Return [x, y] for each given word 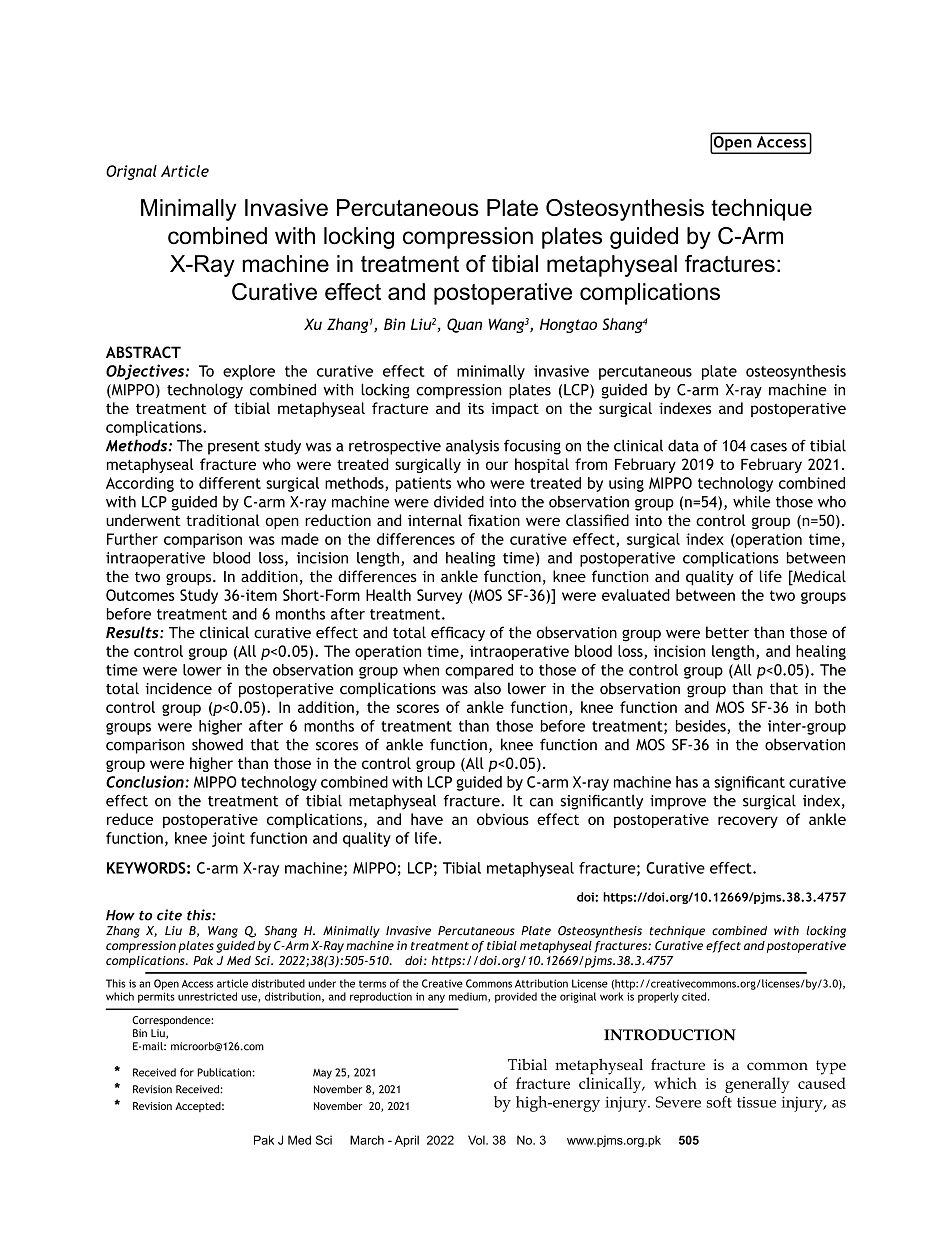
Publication [224, 1072]
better [727, 632]
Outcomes [140, 595]
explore [249, 372]
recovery [748, 822]
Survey [439, 596]
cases [768, 447]
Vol [477, 1140]
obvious [503, 819]
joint [228, 839]
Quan [464, 325]
